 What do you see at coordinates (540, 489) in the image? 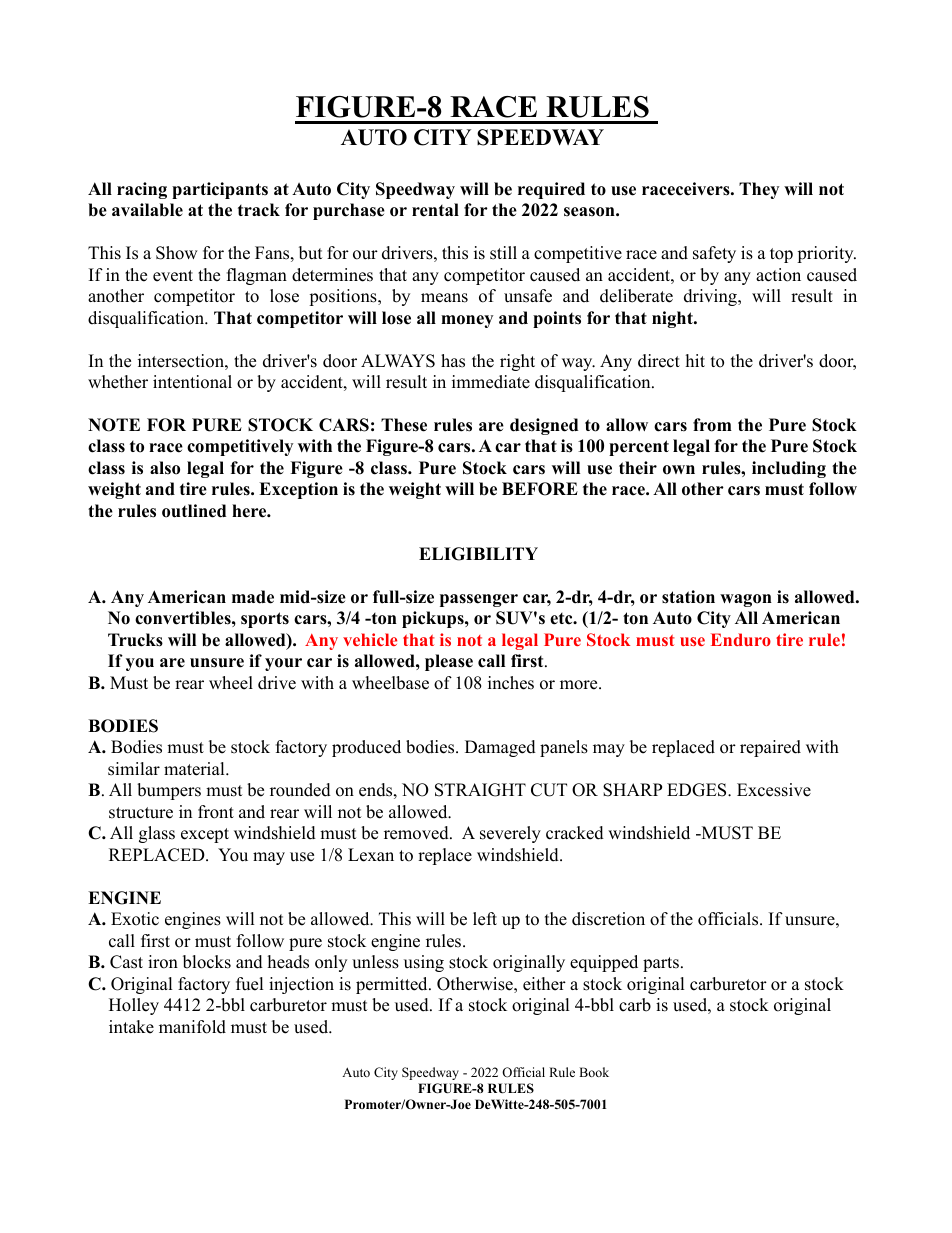
I see `BEFORE` at bounding box center [540, 489].
